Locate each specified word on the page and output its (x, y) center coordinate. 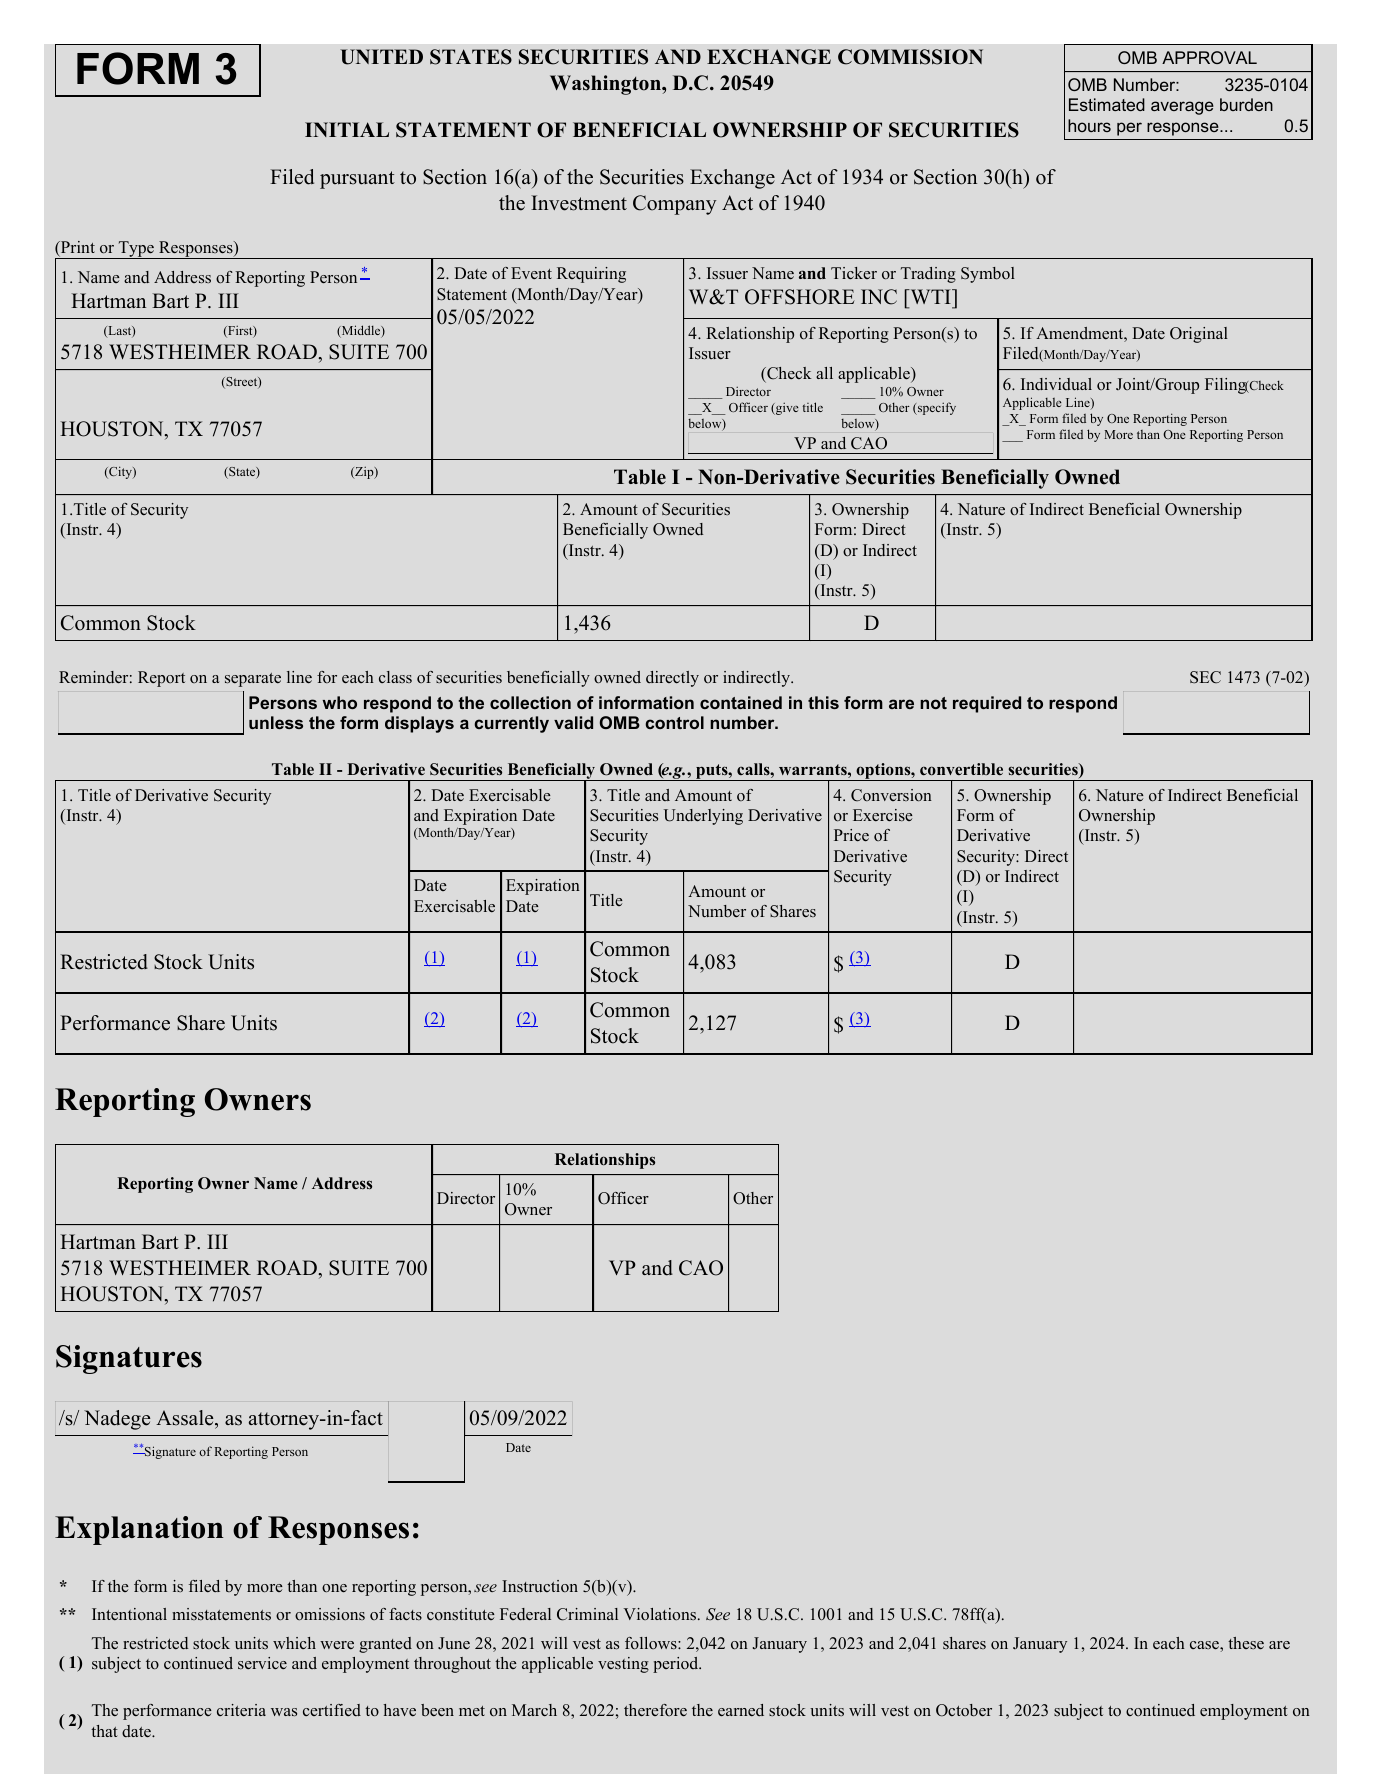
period (677, 1665)
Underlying (703, 817)
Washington (606, 85)
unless (276, 722)
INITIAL (347, 129)
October (964, 1710)
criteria (241, 1710)
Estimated (1107, 104)
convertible (961, 769)
